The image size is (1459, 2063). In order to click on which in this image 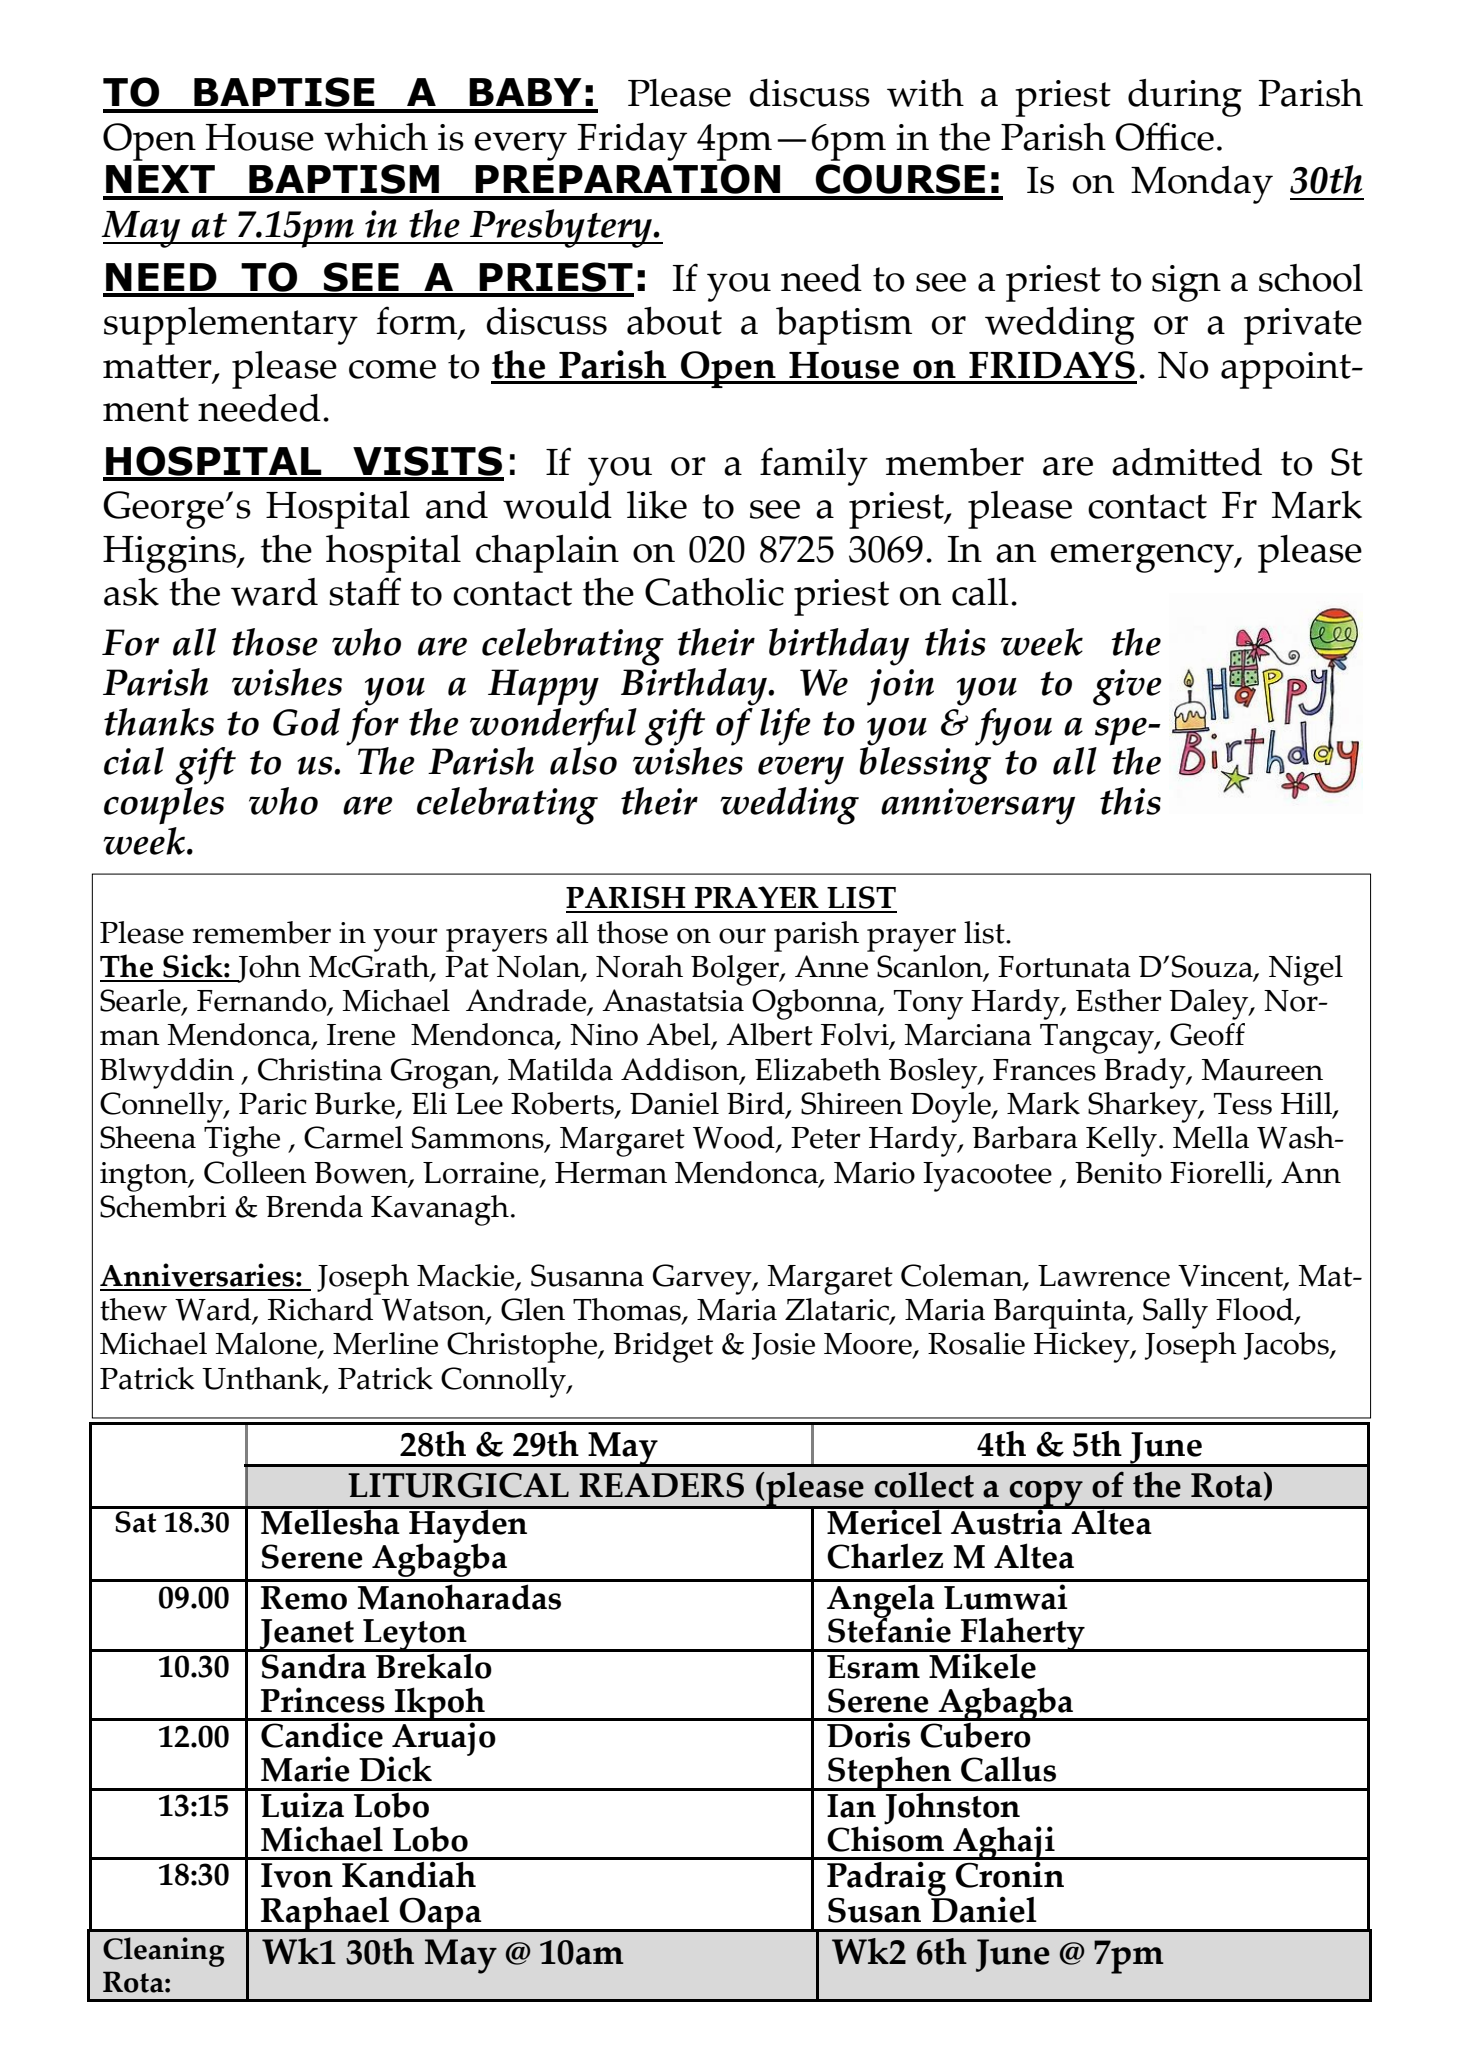, I will do `click(376, 137)`.
